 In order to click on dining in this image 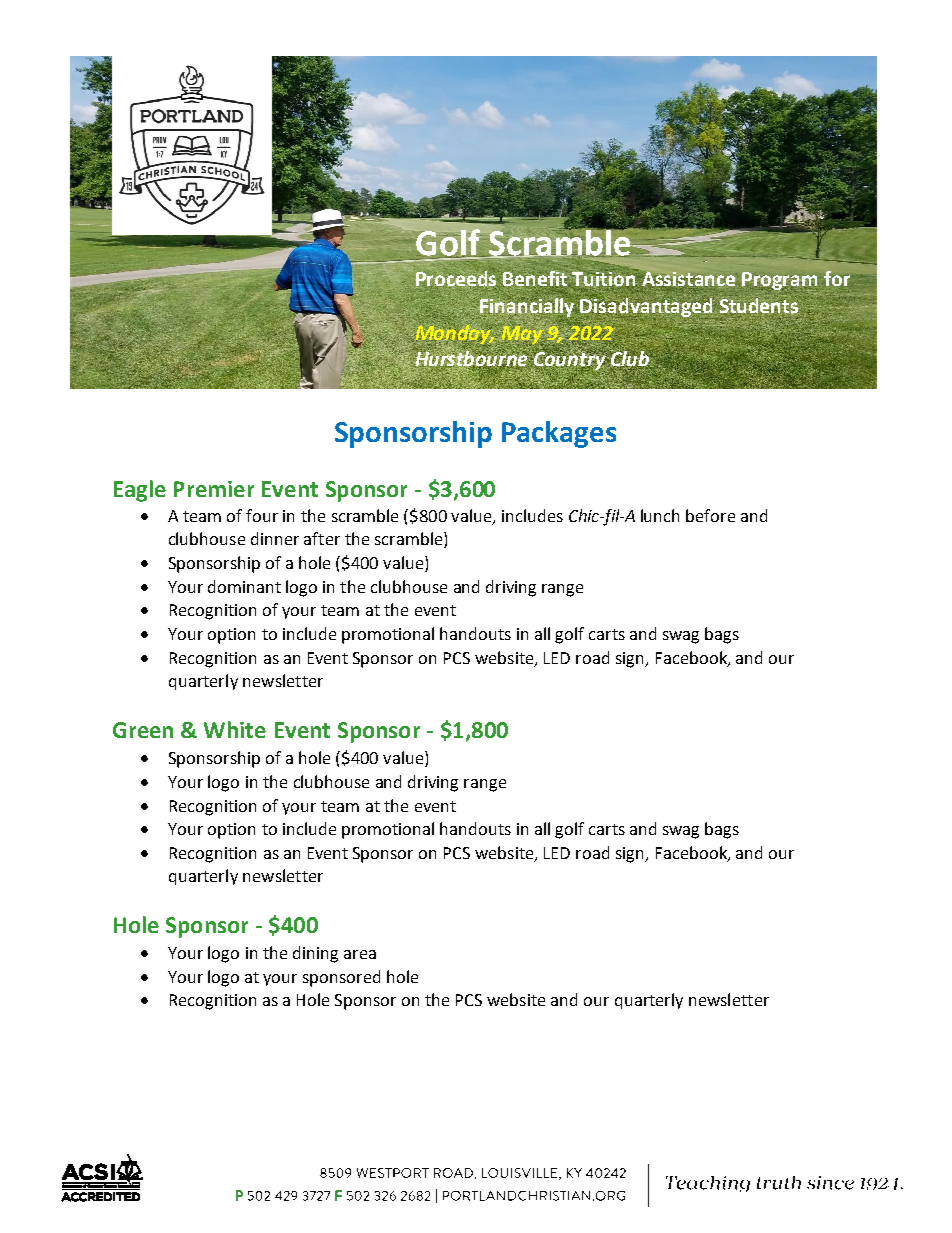, I will do `click(315, 954)`.
